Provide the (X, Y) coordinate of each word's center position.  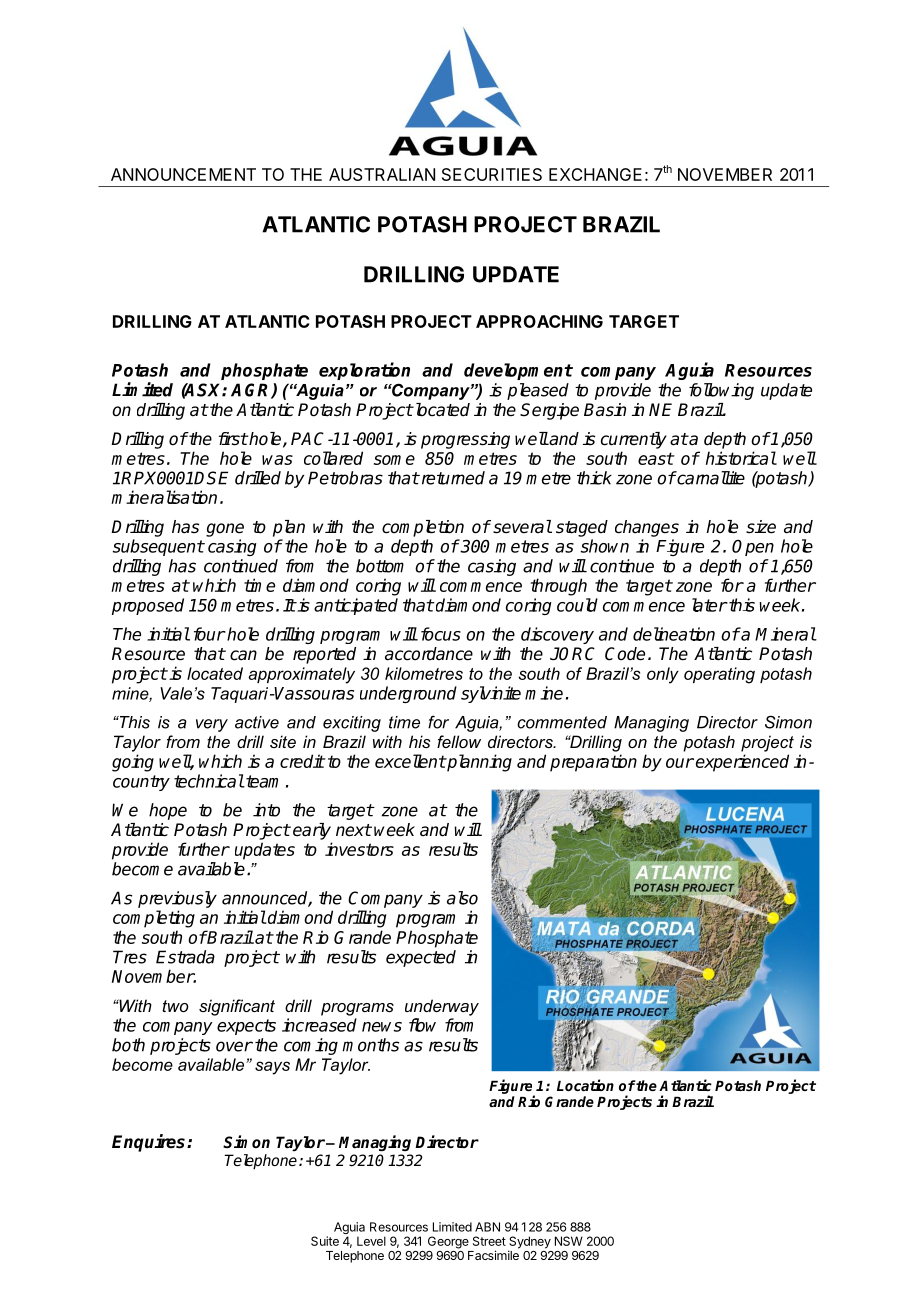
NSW (569, 1241)
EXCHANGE (595, 174)
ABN (487, 1227)
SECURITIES (492, 174)
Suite (325, 1241)
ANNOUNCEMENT (183, 174)
